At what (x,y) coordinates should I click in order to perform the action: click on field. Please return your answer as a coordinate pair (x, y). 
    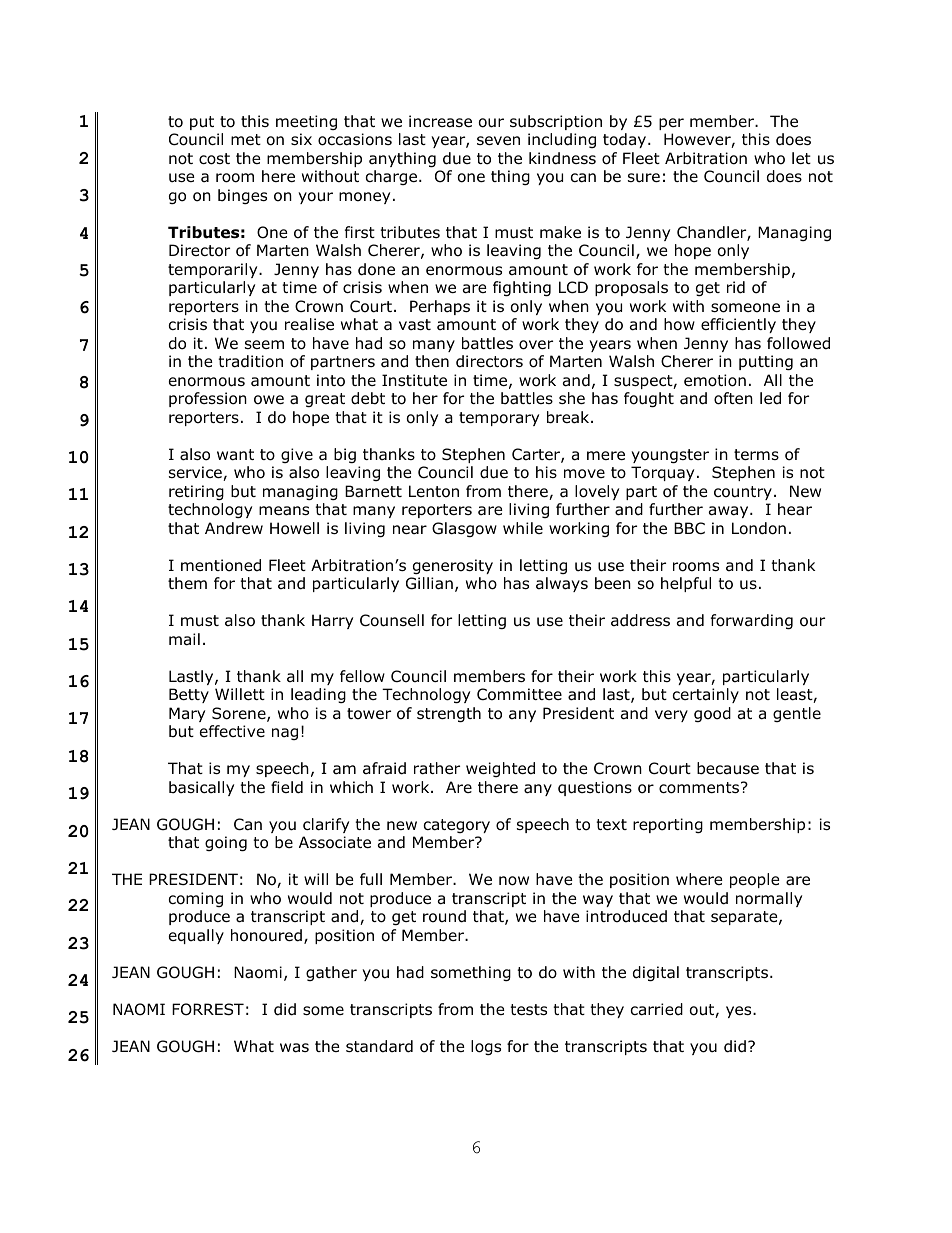
    Looking at the image, I should click on (287, 787).
